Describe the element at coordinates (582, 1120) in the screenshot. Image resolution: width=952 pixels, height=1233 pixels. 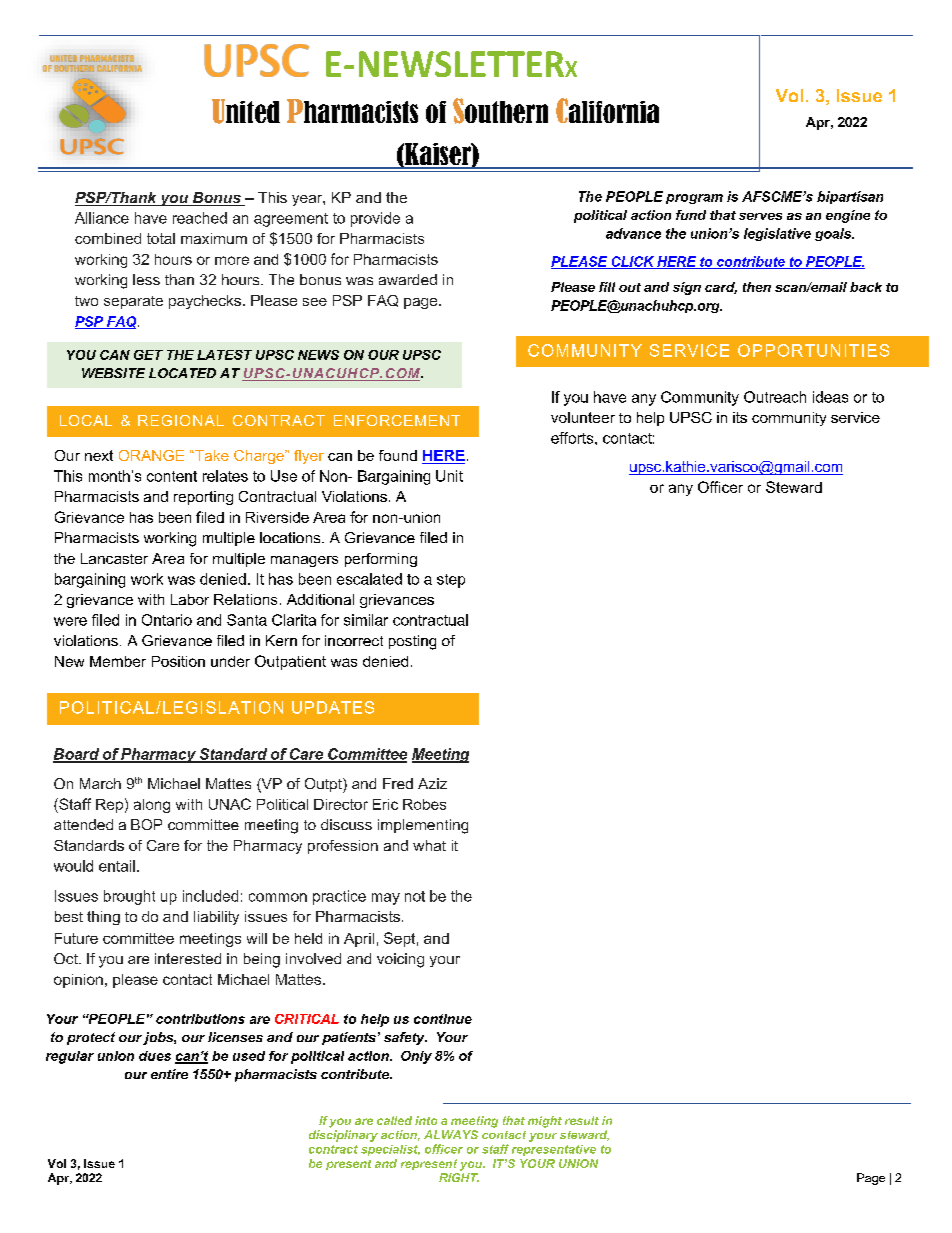
I see `result` at that location.
